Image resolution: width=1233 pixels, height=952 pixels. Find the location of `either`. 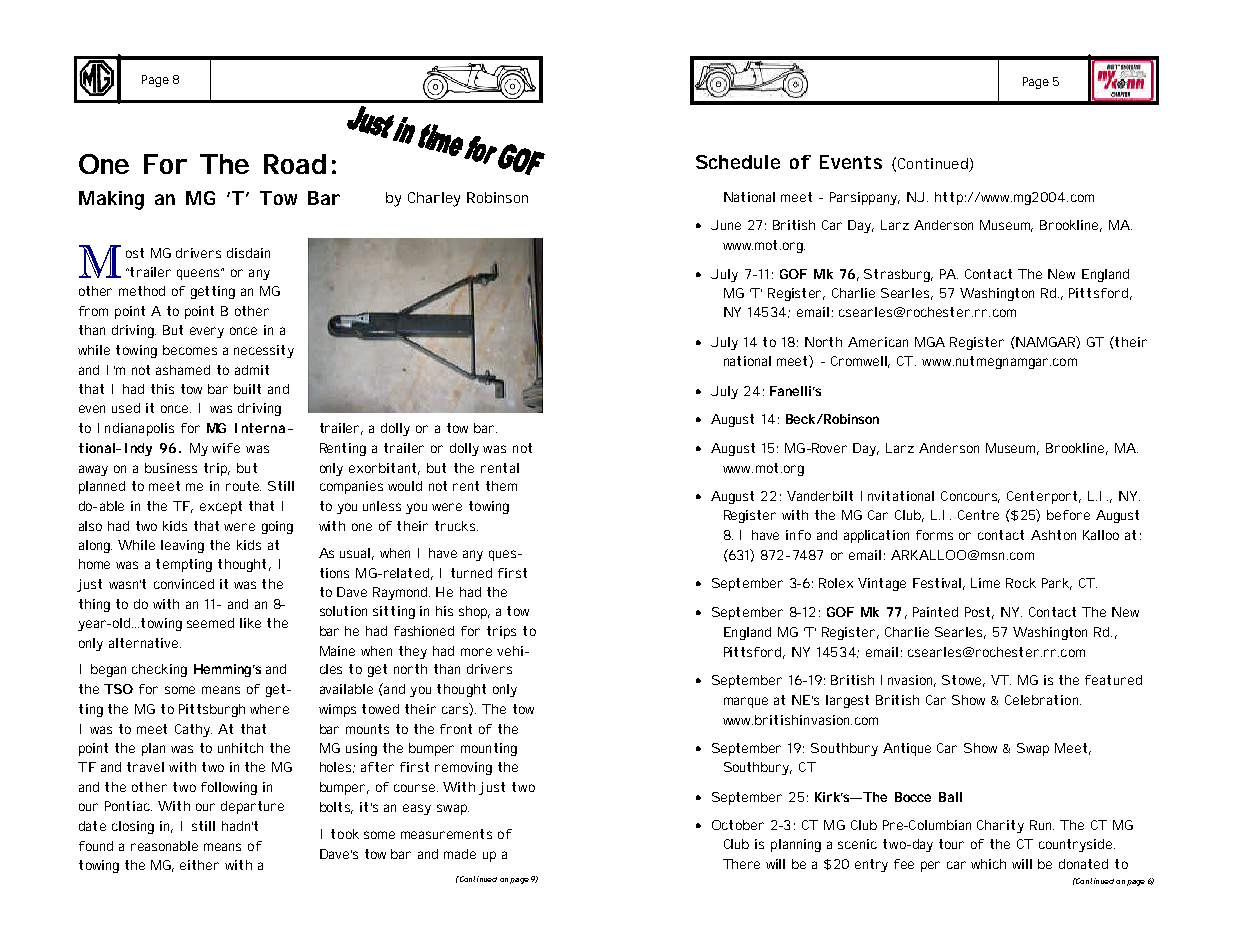

either is located at coordinates (199, 865).
